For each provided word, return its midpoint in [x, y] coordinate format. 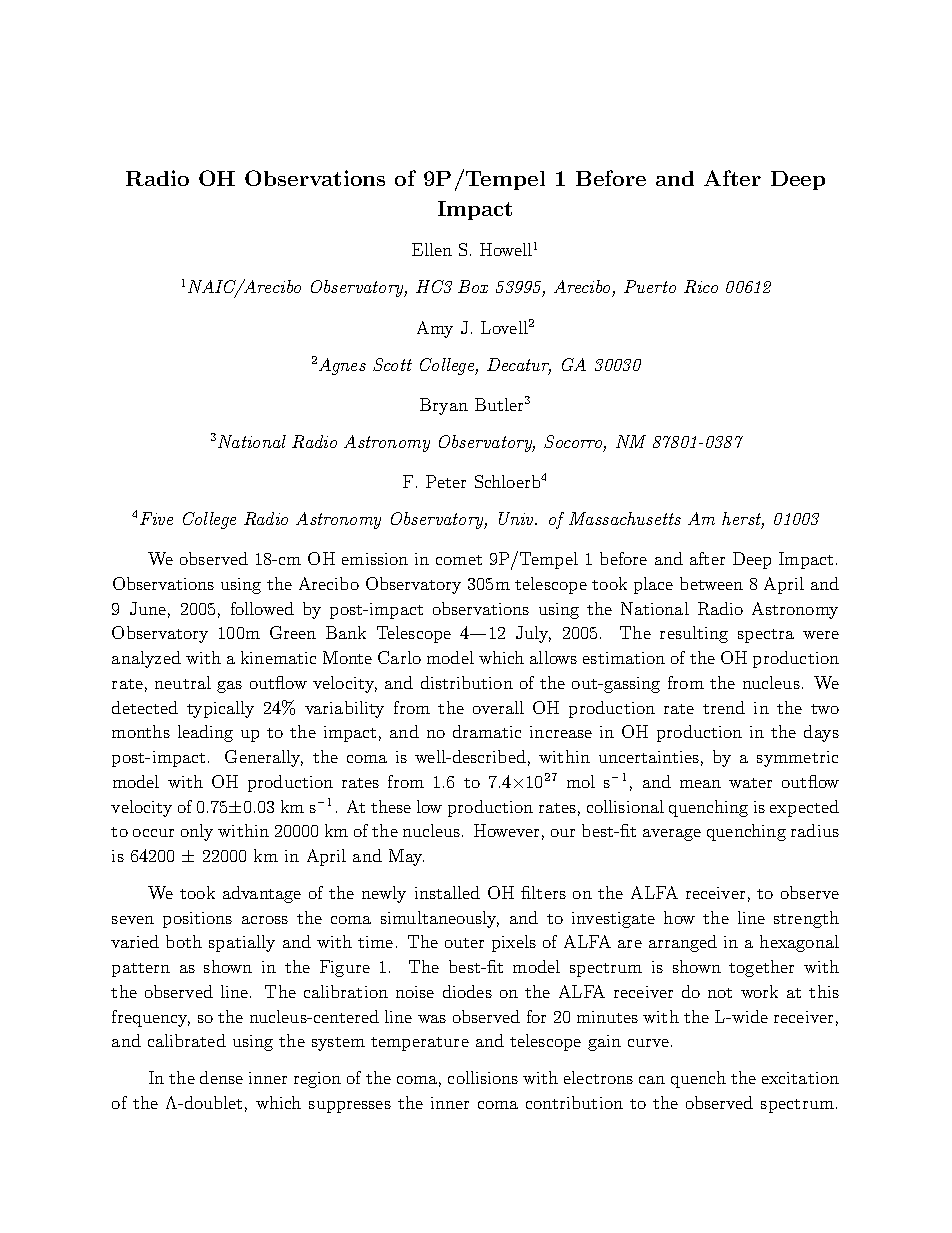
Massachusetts [625, 518]
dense [221, 1077]
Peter [446, 481]
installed [447, 892]
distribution [467, 682]
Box [473, 286]
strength [806, 919]
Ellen [432, 249]
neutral [183, 682]
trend [724, 707]
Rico [701, 286]
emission [375, 559]
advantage [262, 894]
